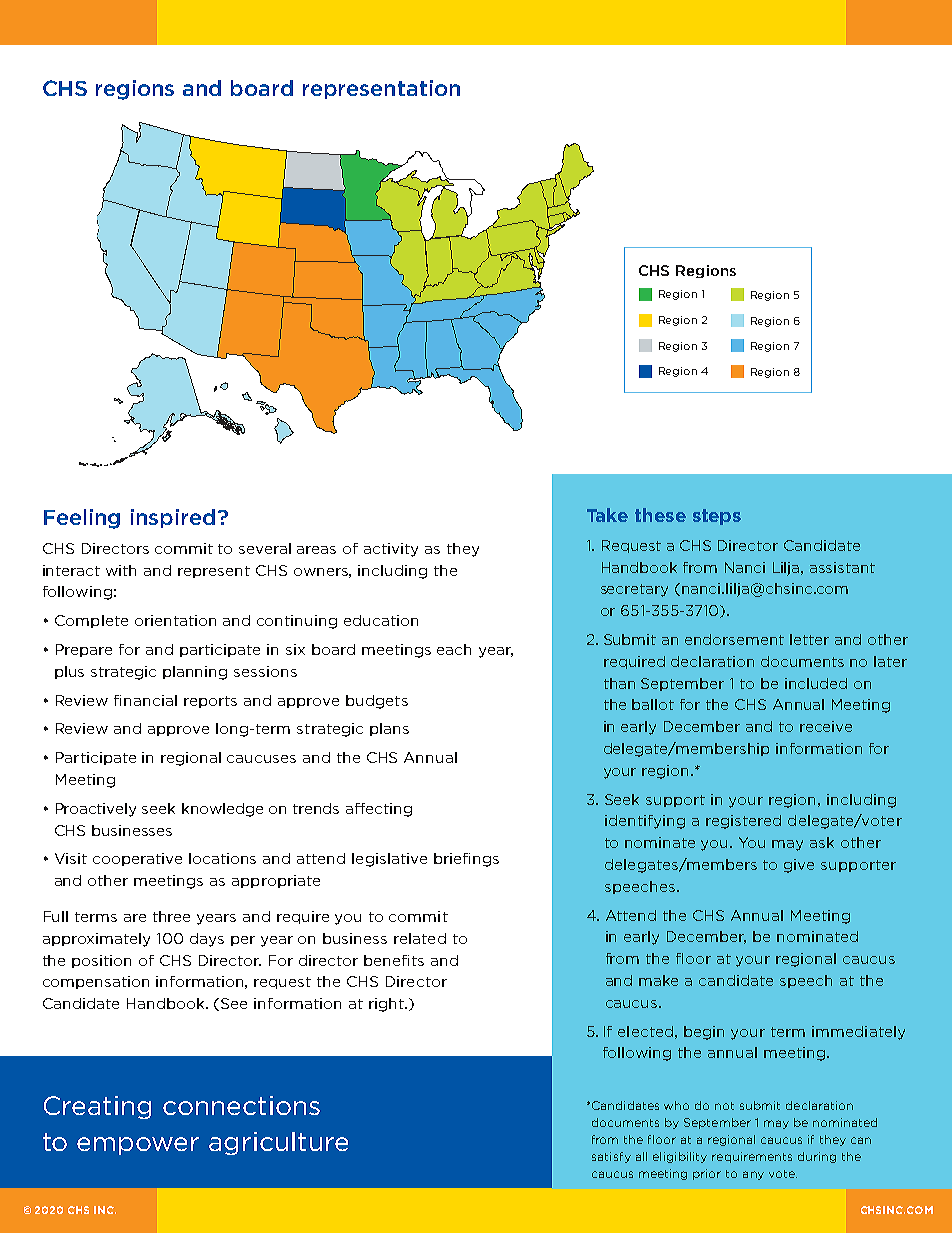 The image size is (952, 1233). Describe the element at coordinates (207, 940) in the screenshot. I see `days` at that location.
